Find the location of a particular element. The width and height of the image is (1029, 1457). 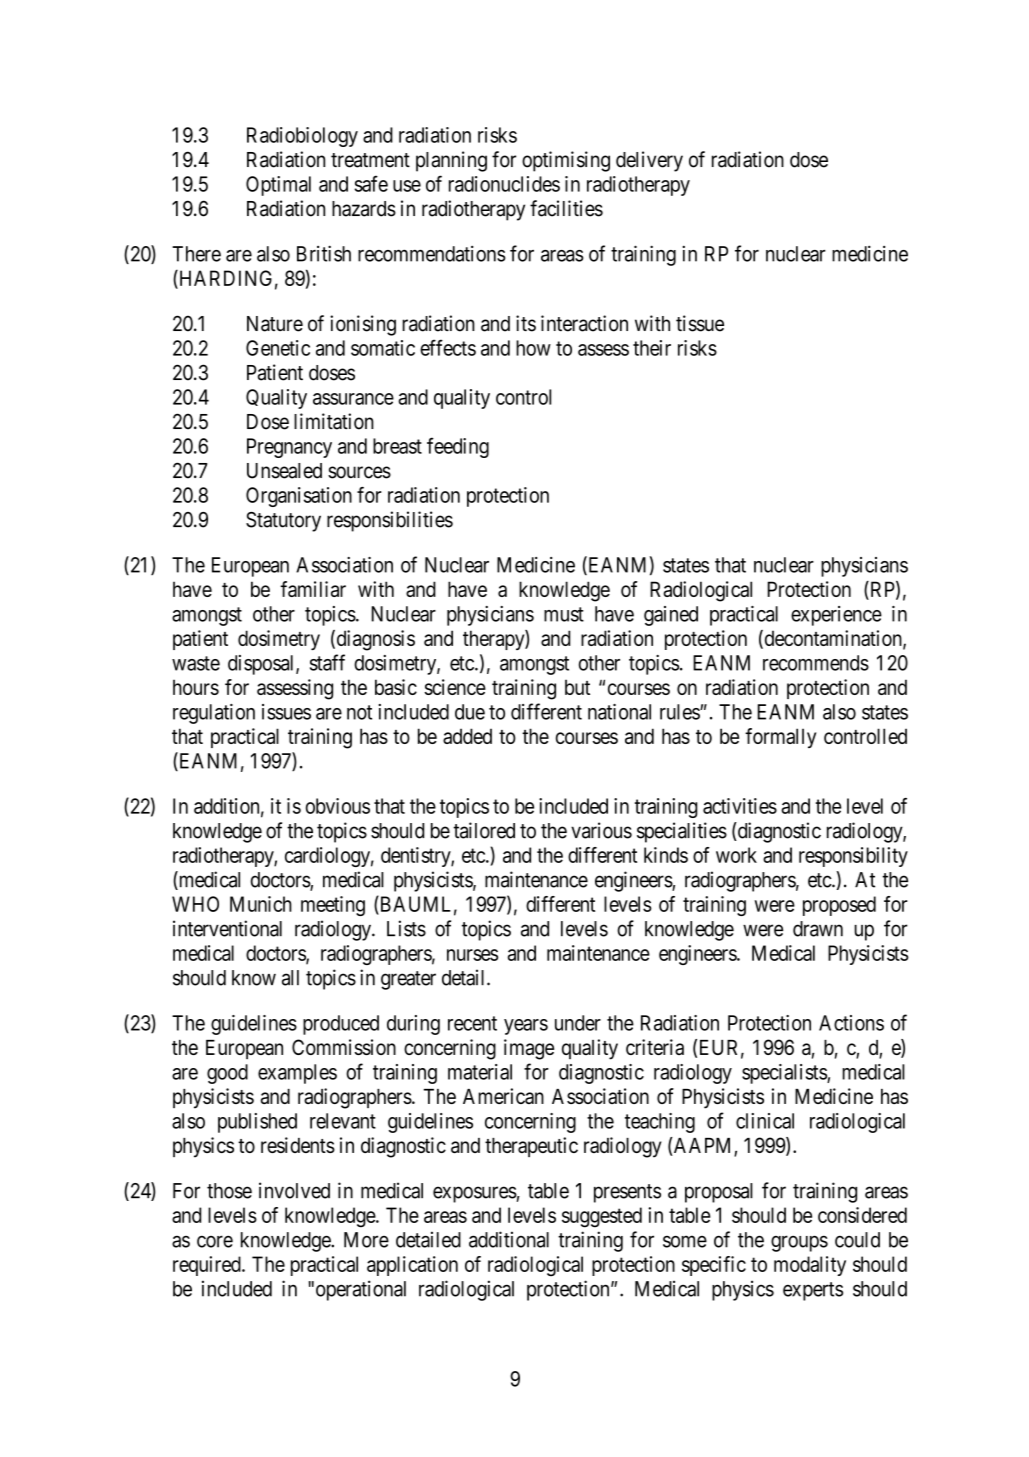

issues is located at coordinates (286, 712).
